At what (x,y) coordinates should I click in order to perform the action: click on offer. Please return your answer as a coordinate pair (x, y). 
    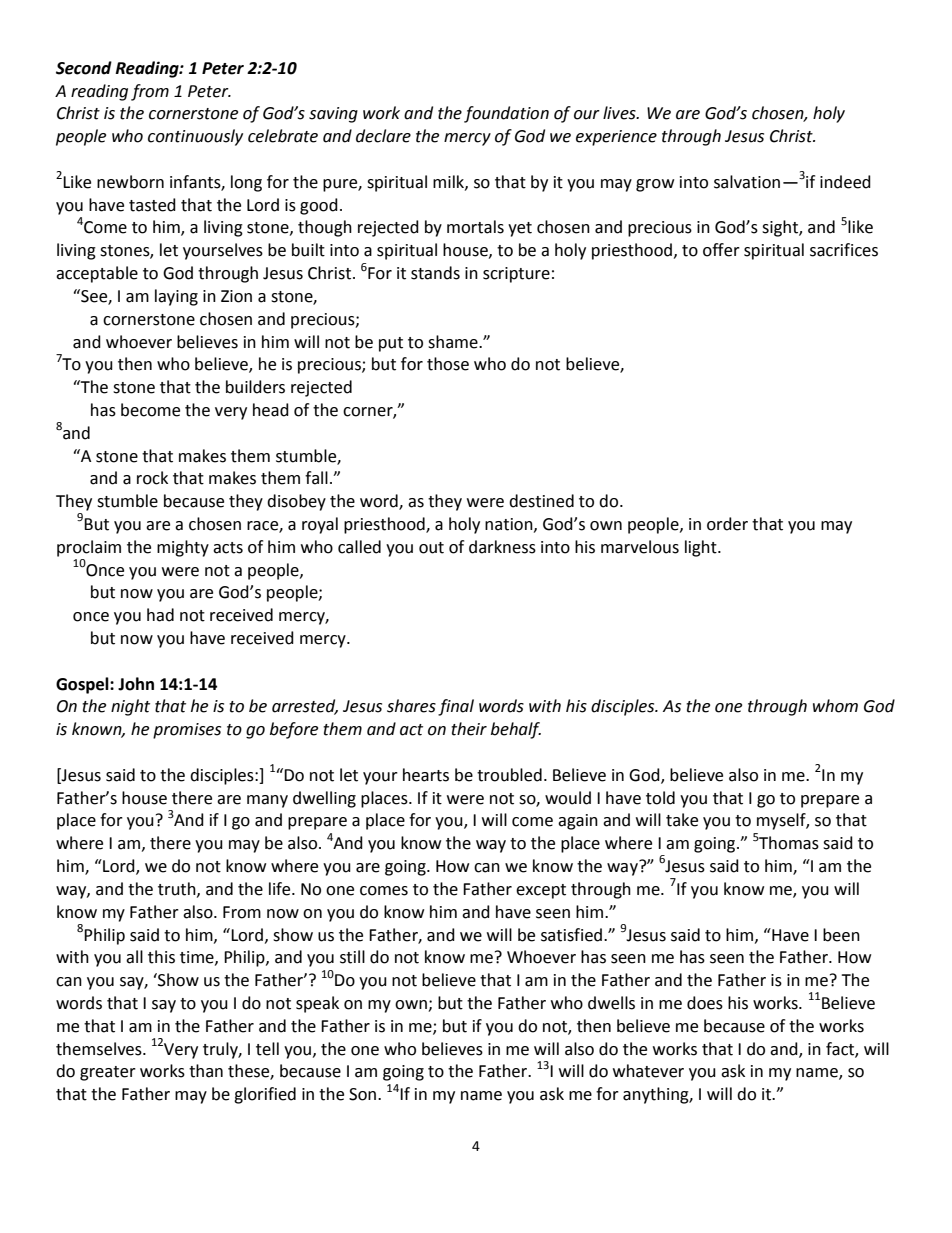
    Looking at the image, I should click on (721, 250).
